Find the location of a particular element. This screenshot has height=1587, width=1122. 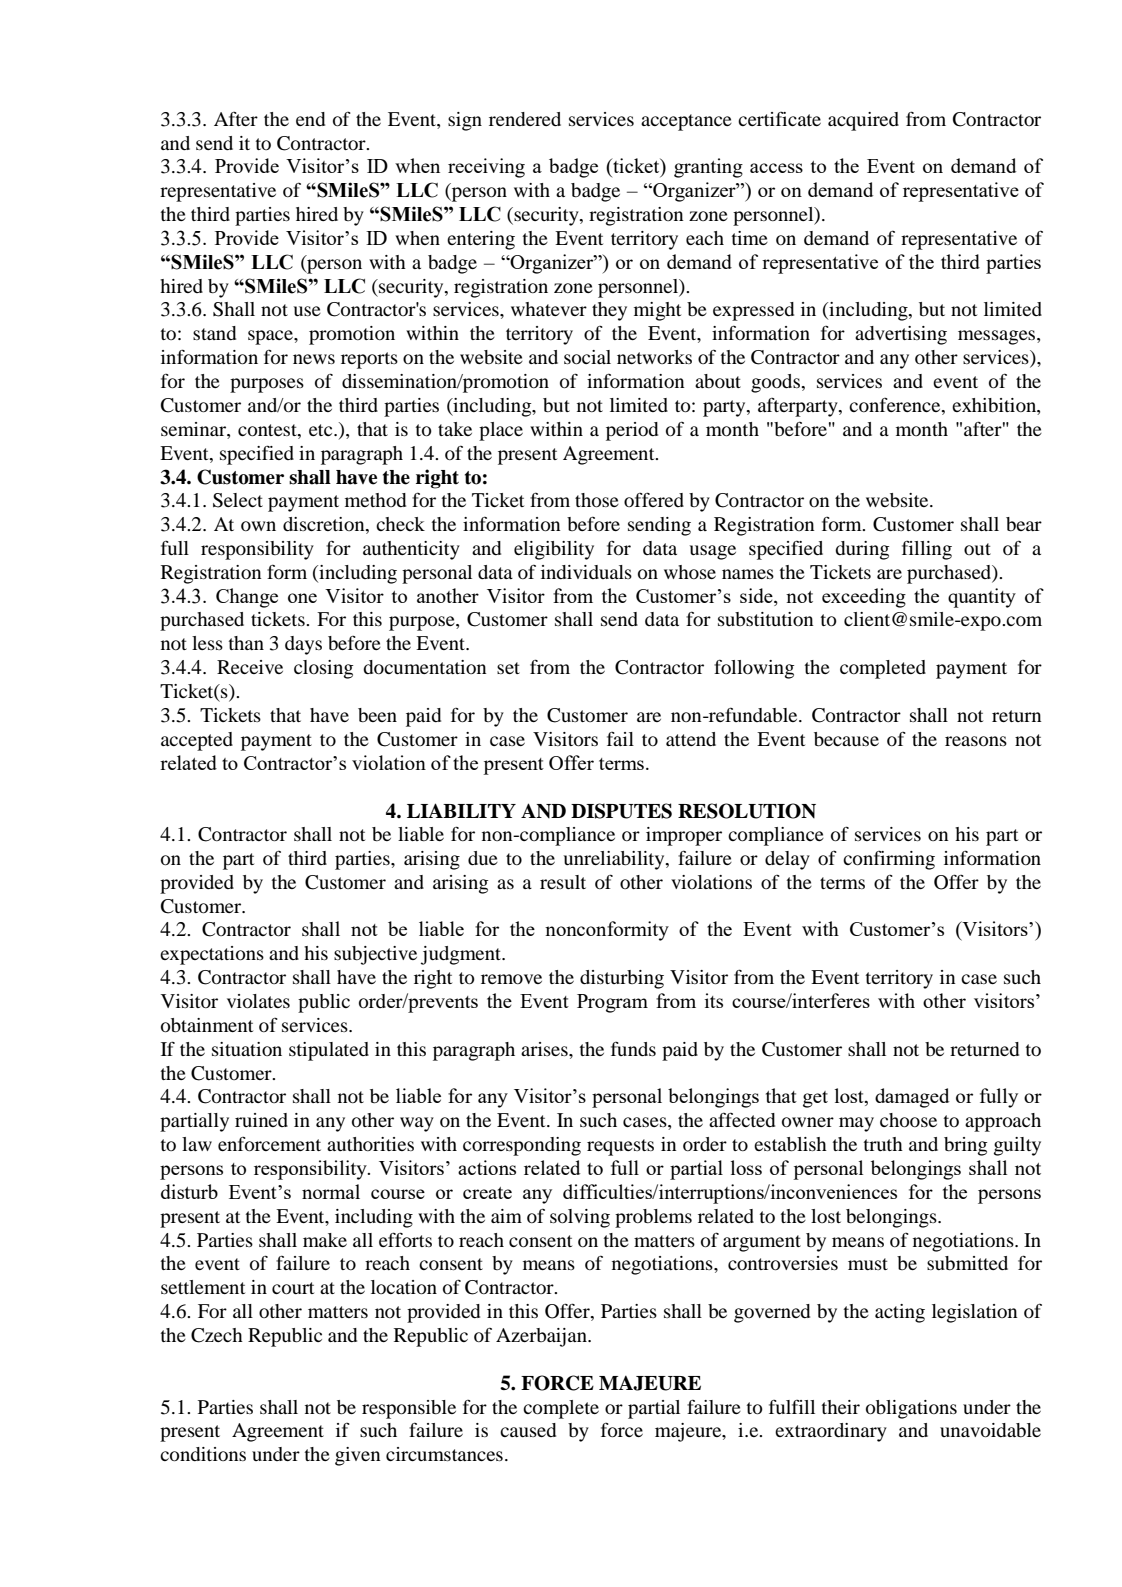

Program is located at coordinates (612, 1003).
